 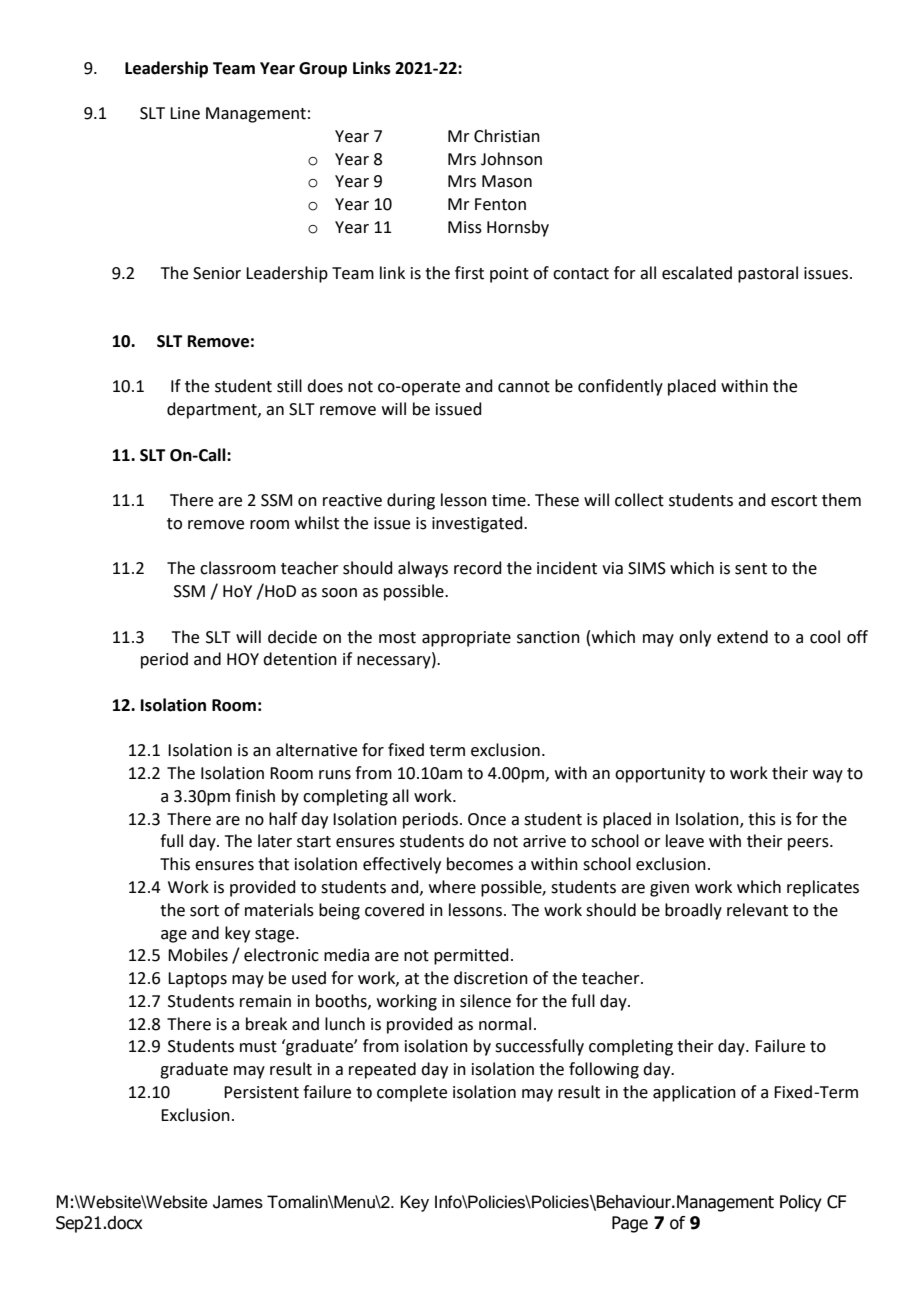 I want to click on pastoral, so click(x=768, y=274).
